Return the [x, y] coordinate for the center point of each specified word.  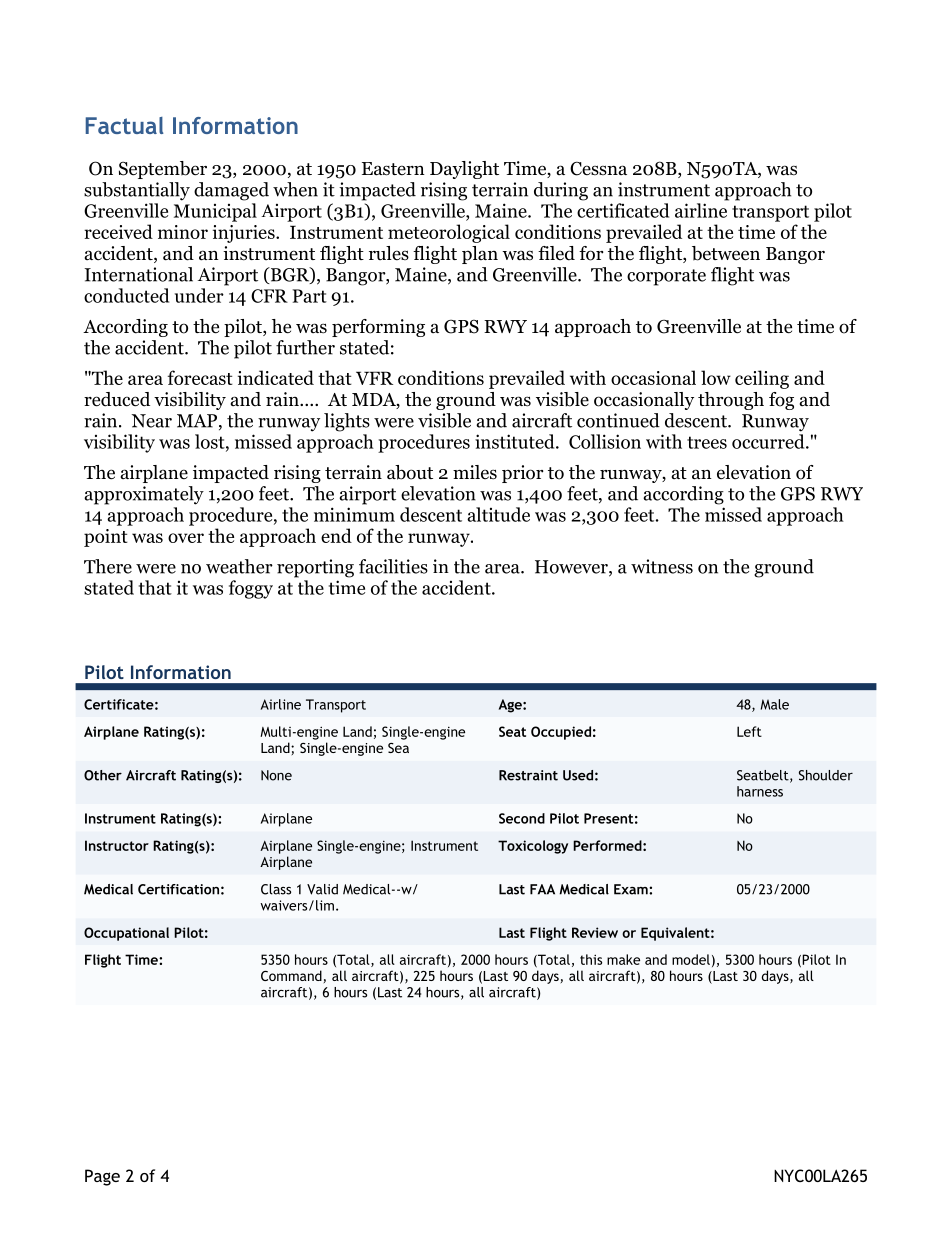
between [726, 253]
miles [475, 472]
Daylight [464, 170]
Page [102, 1177]
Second [522, 818]
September [163, 170]
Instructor [117, 845]
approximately [144, 495]
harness [760, 791]
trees [707, 442]
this [591, 959]
